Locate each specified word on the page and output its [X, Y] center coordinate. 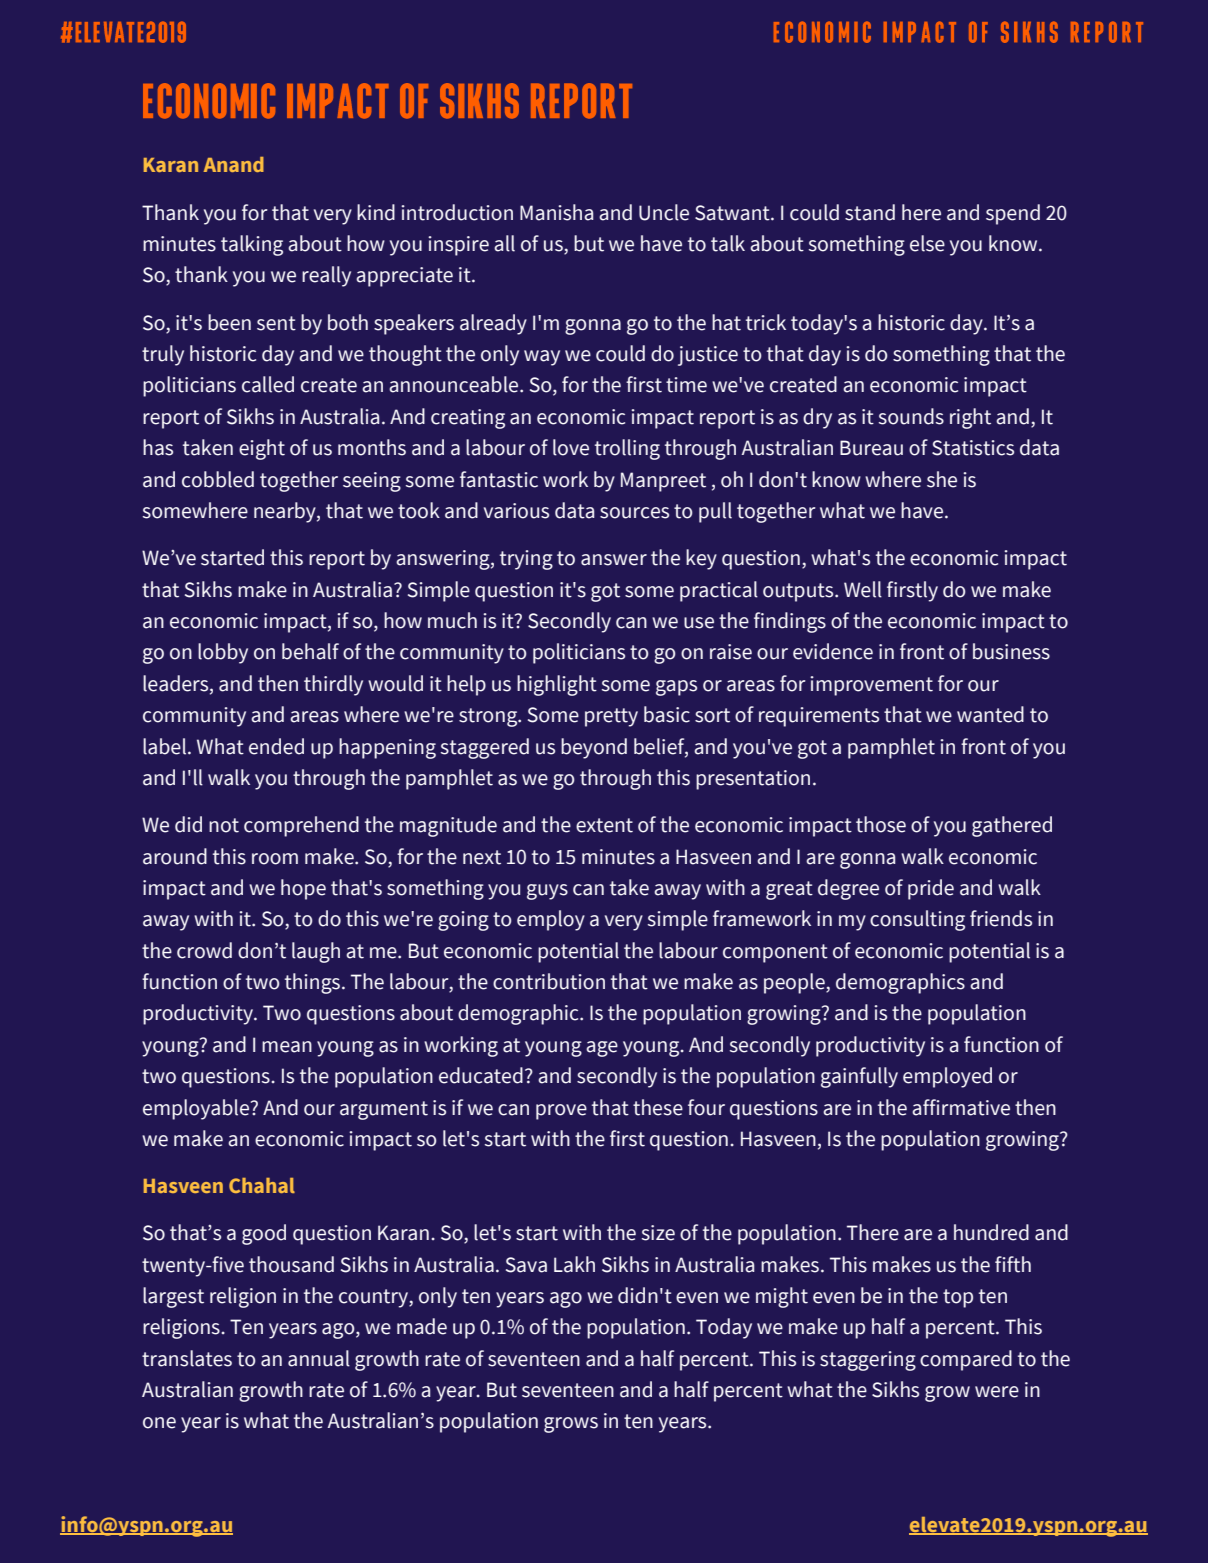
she [942, 479]
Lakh [574, 1264]
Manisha [556, 212]
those [881, 824]
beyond [594, 748]
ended [276, 746]
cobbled [218, 479]
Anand [234, 164]
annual [319, 1358]
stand [870, 212]
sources [634, 513]
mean [287, 1047]
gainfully [859, 1077]
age [602, 1049]
